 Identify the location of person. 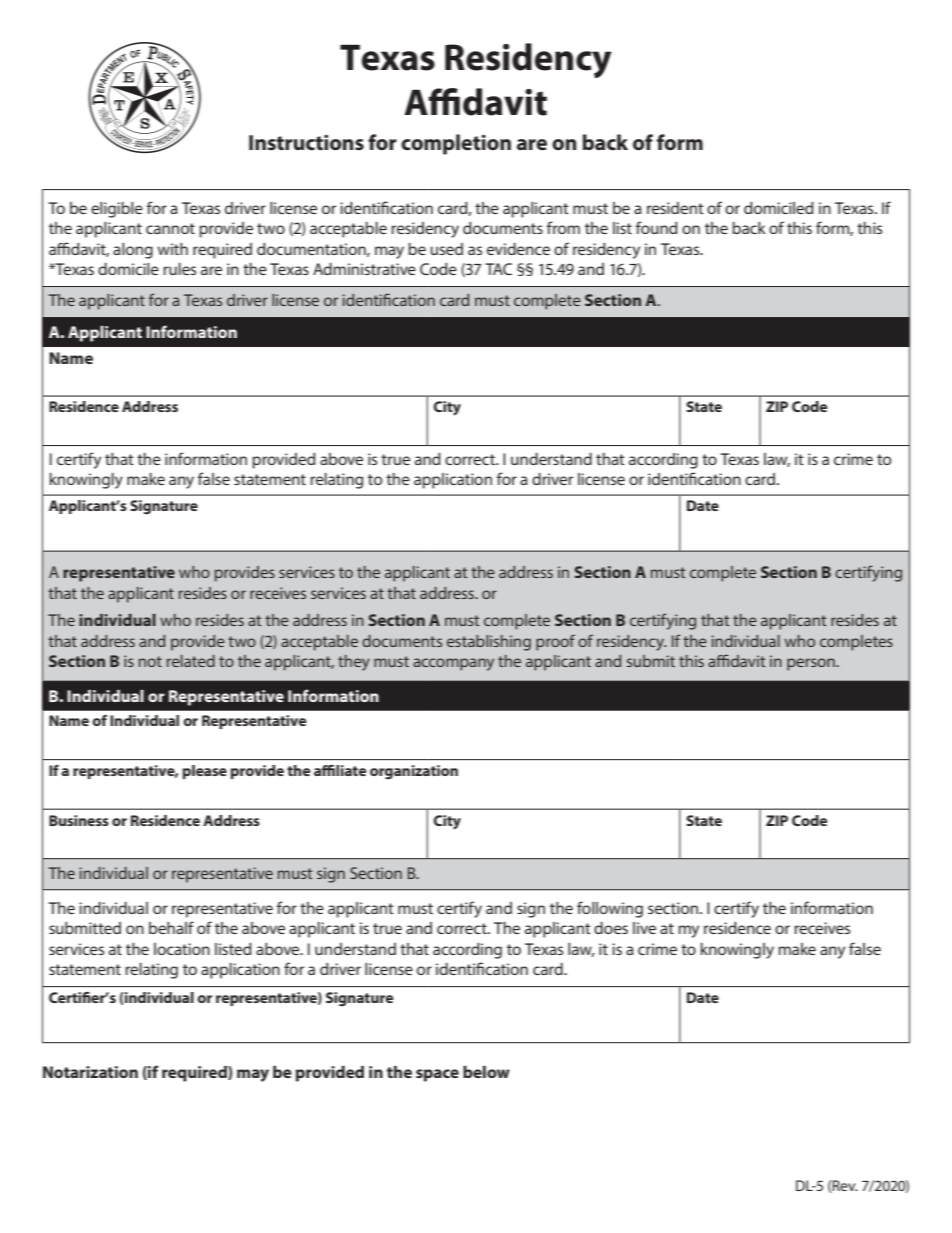
(812, 664).
